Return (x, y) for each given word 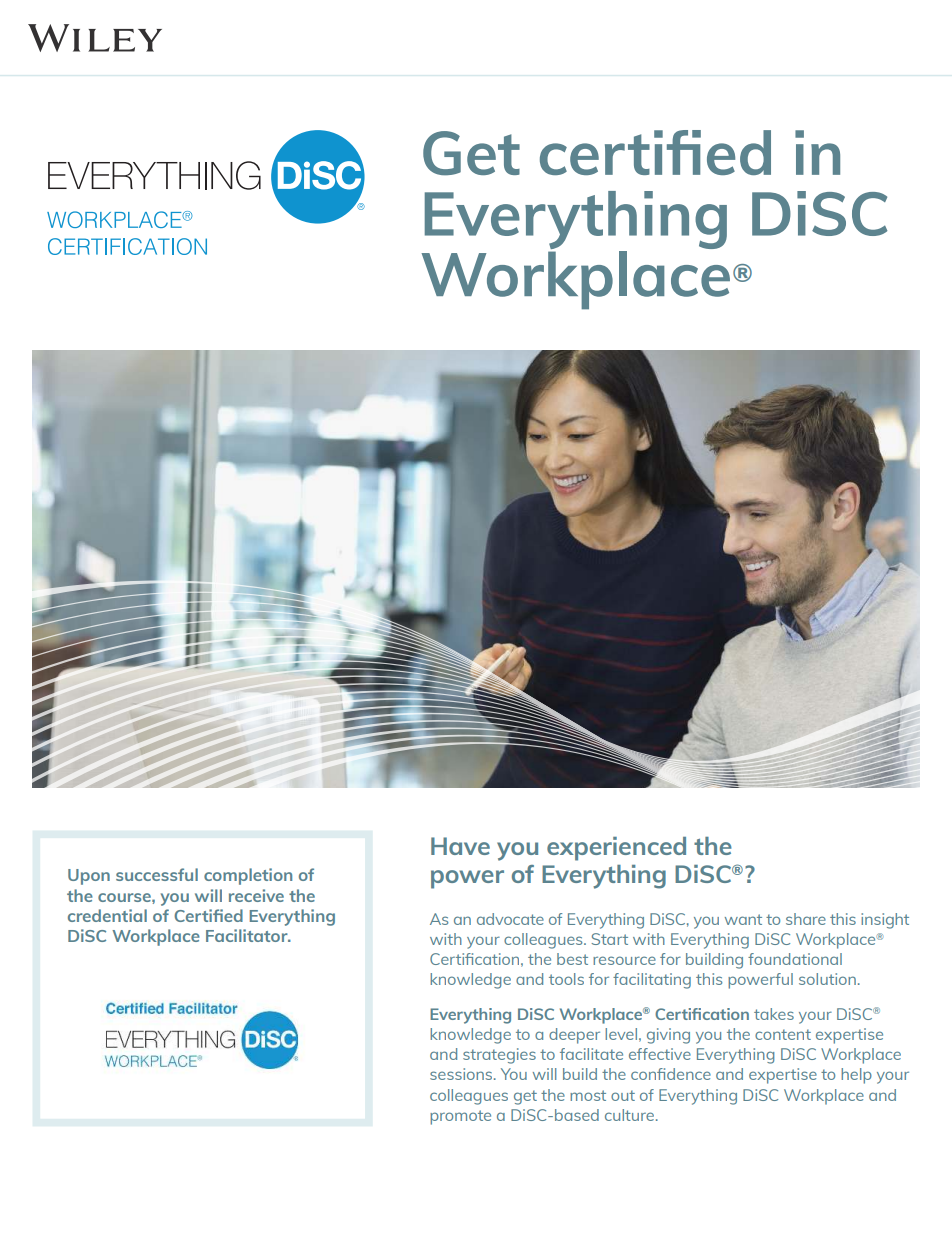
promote (460, 1117)
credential (107, 915)
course (125, 897)
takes (774, 1014)
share (806, 919)
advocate (510, 919)
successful (157, 874)
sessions (462, 1074)
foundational (795, 959)
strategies (499, 1056)
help (856, 1076)
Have (460, 846)
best (572, 959)
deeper (574, 1036)
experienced (616, 849)
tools (566, 979)
